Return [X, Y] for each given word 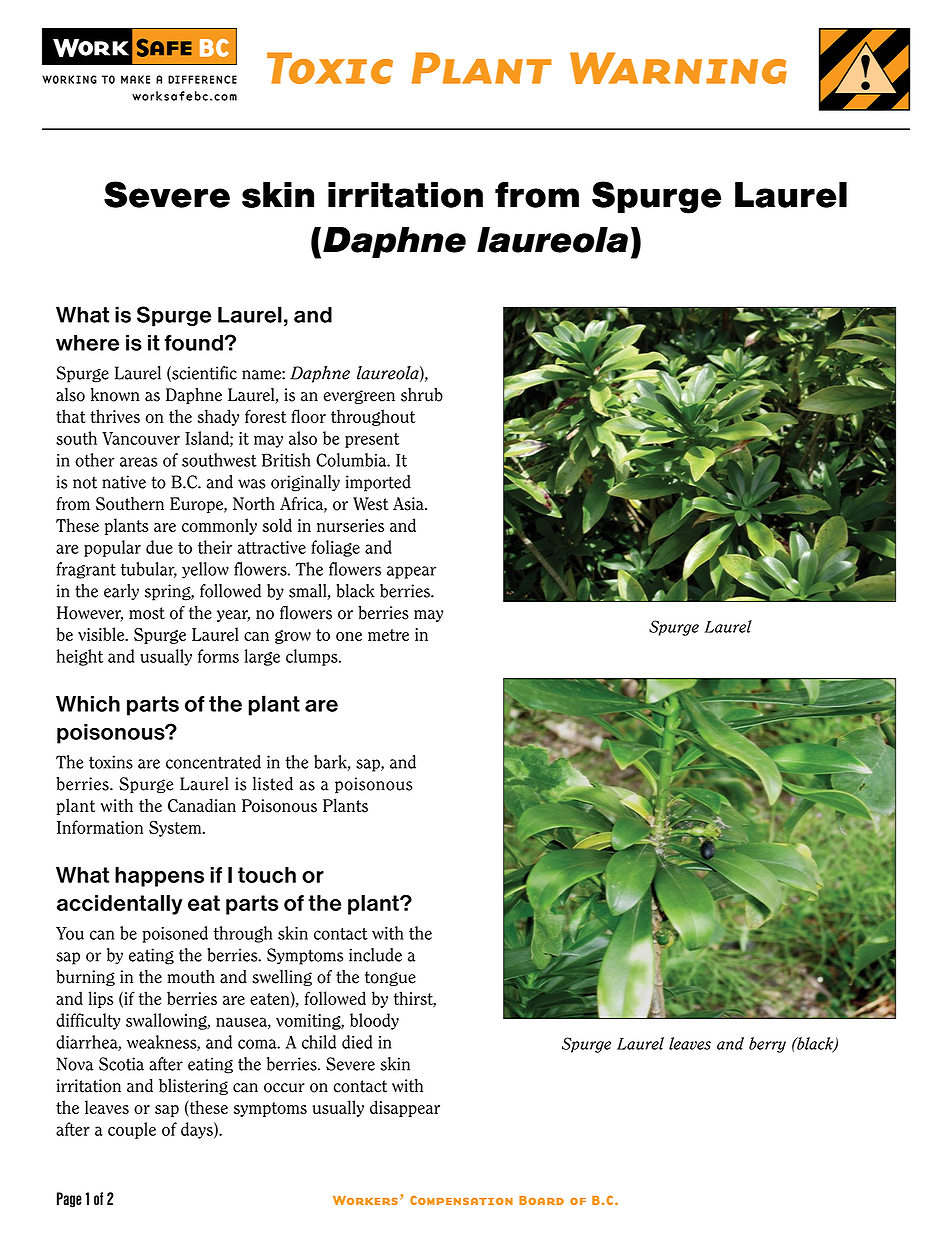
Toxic [330, 68]
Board [541, 1200]
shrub [422, 394]
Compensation [461, 1200]
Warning [678, 68]
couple [132, 1130]
